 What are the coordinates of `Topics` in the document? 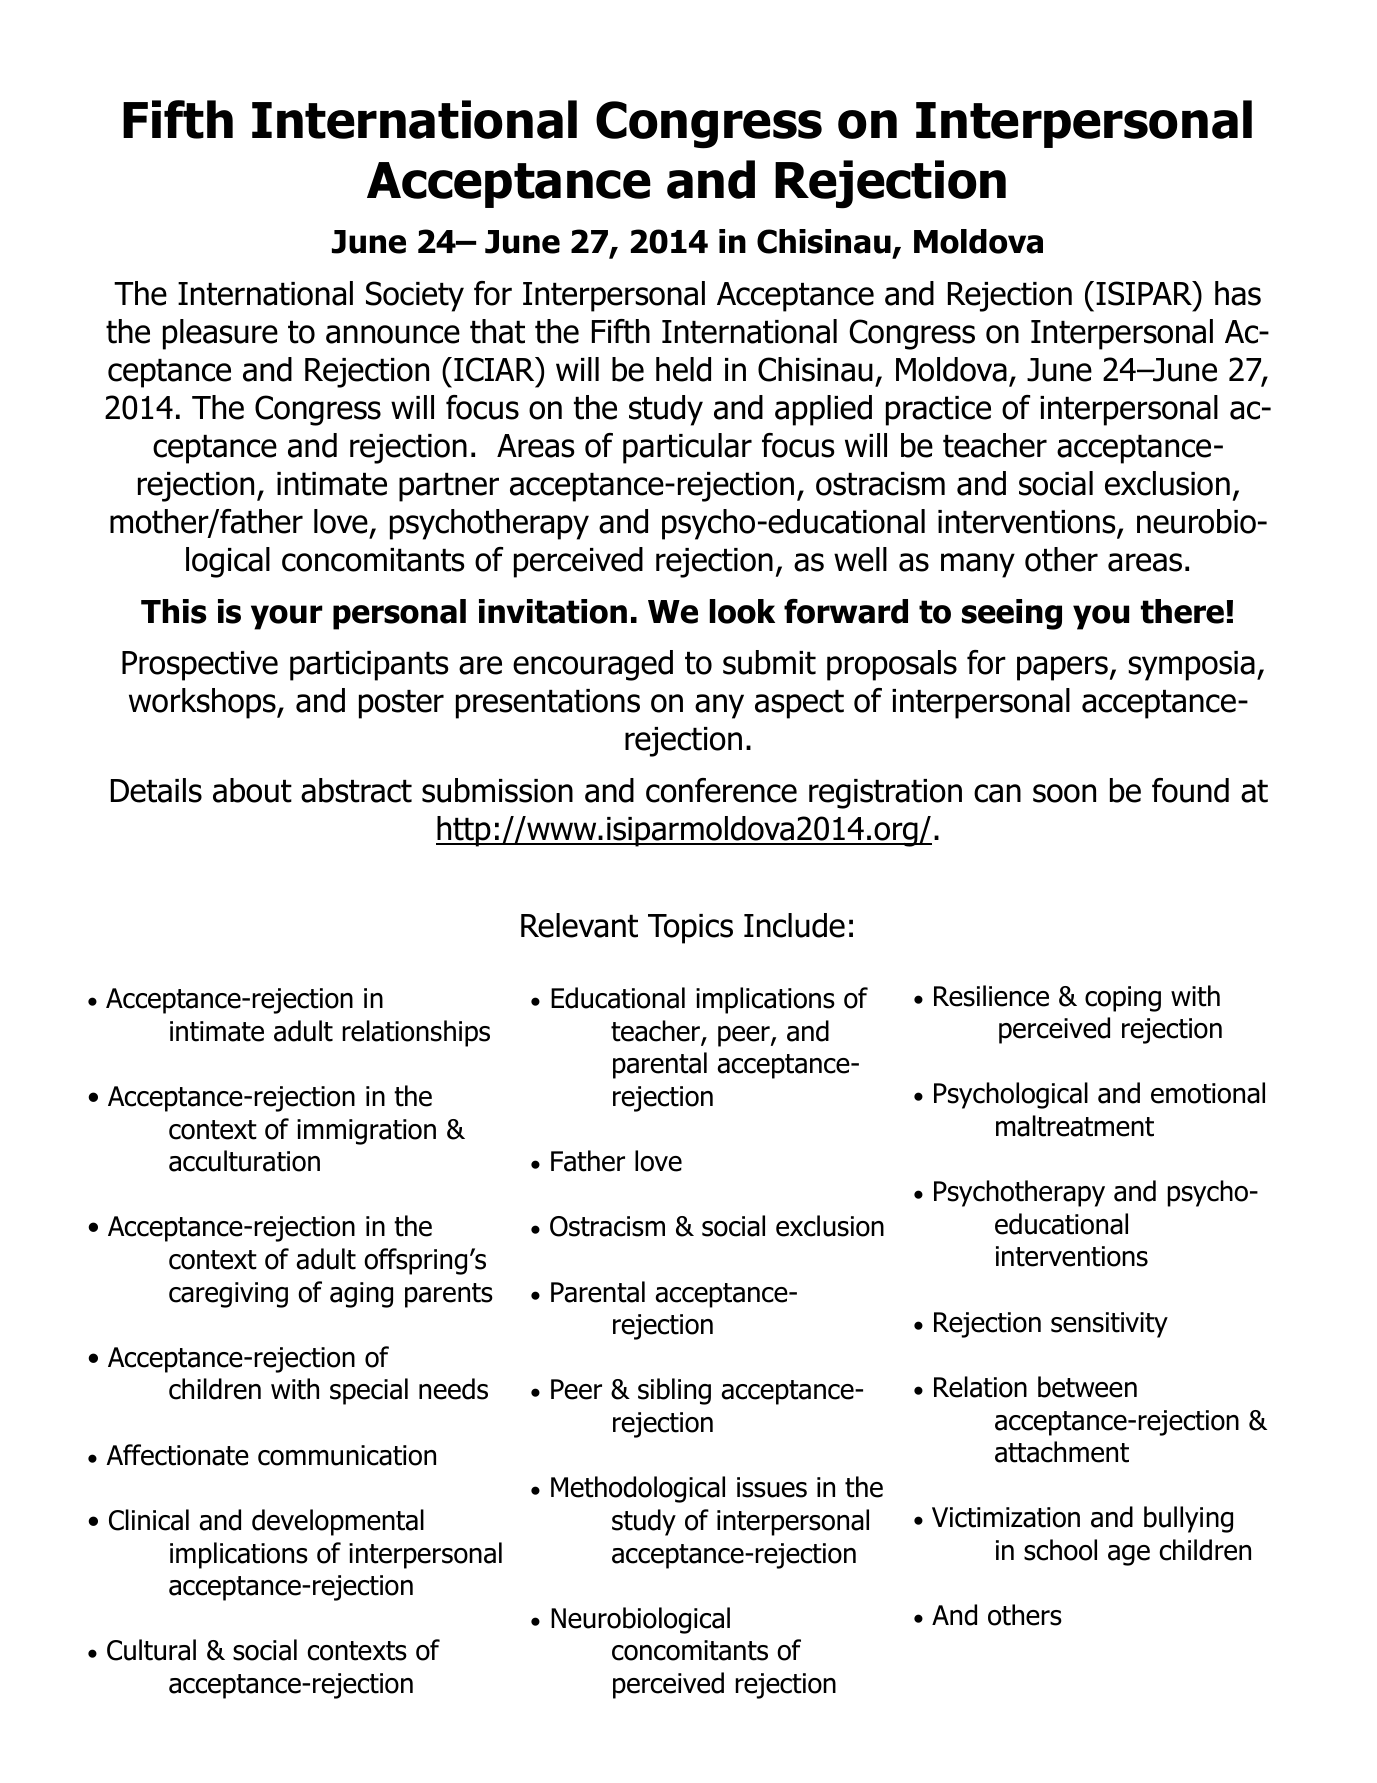 It's located at (690, 929).
